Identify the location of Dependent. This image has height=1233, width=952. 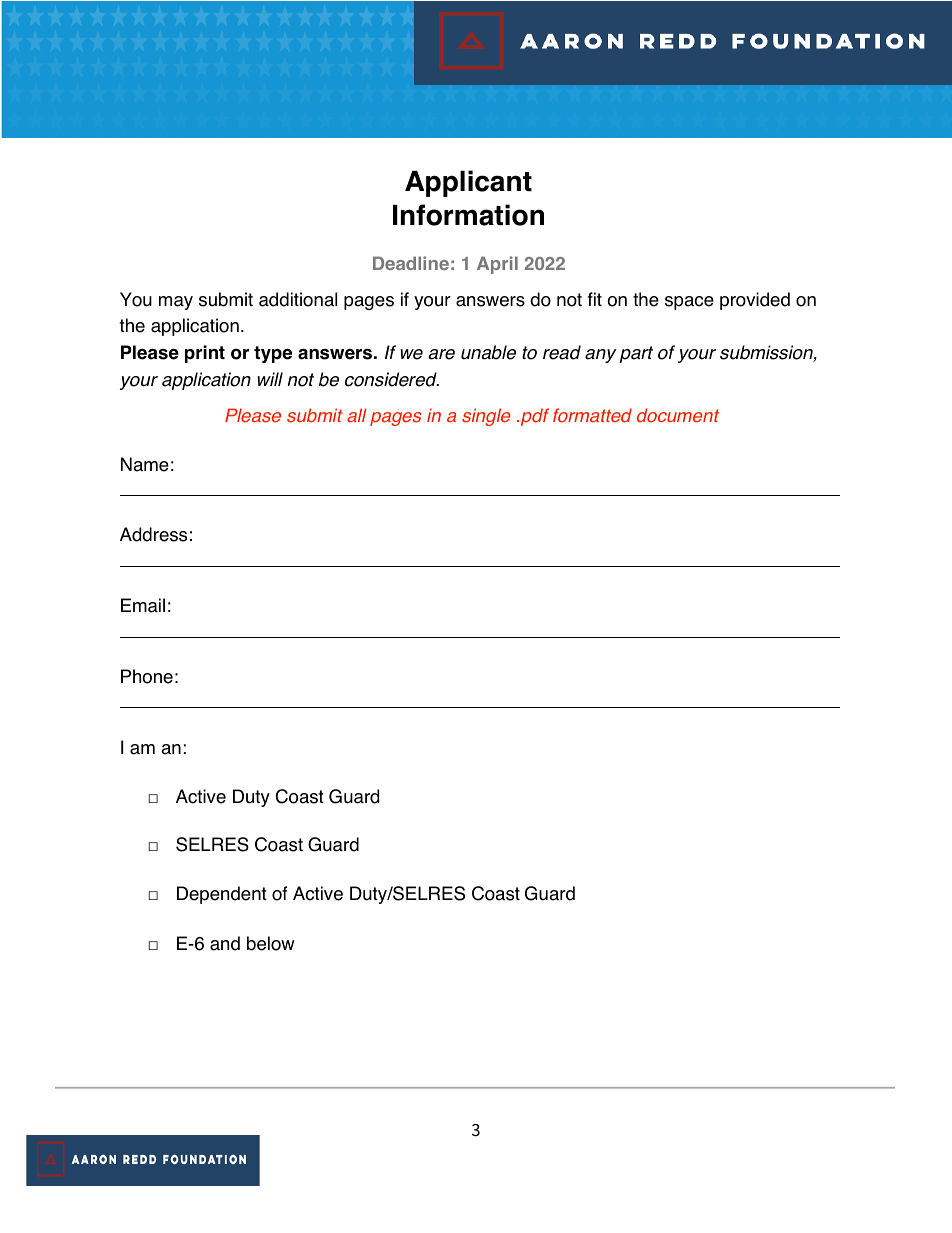
(222, 895).
